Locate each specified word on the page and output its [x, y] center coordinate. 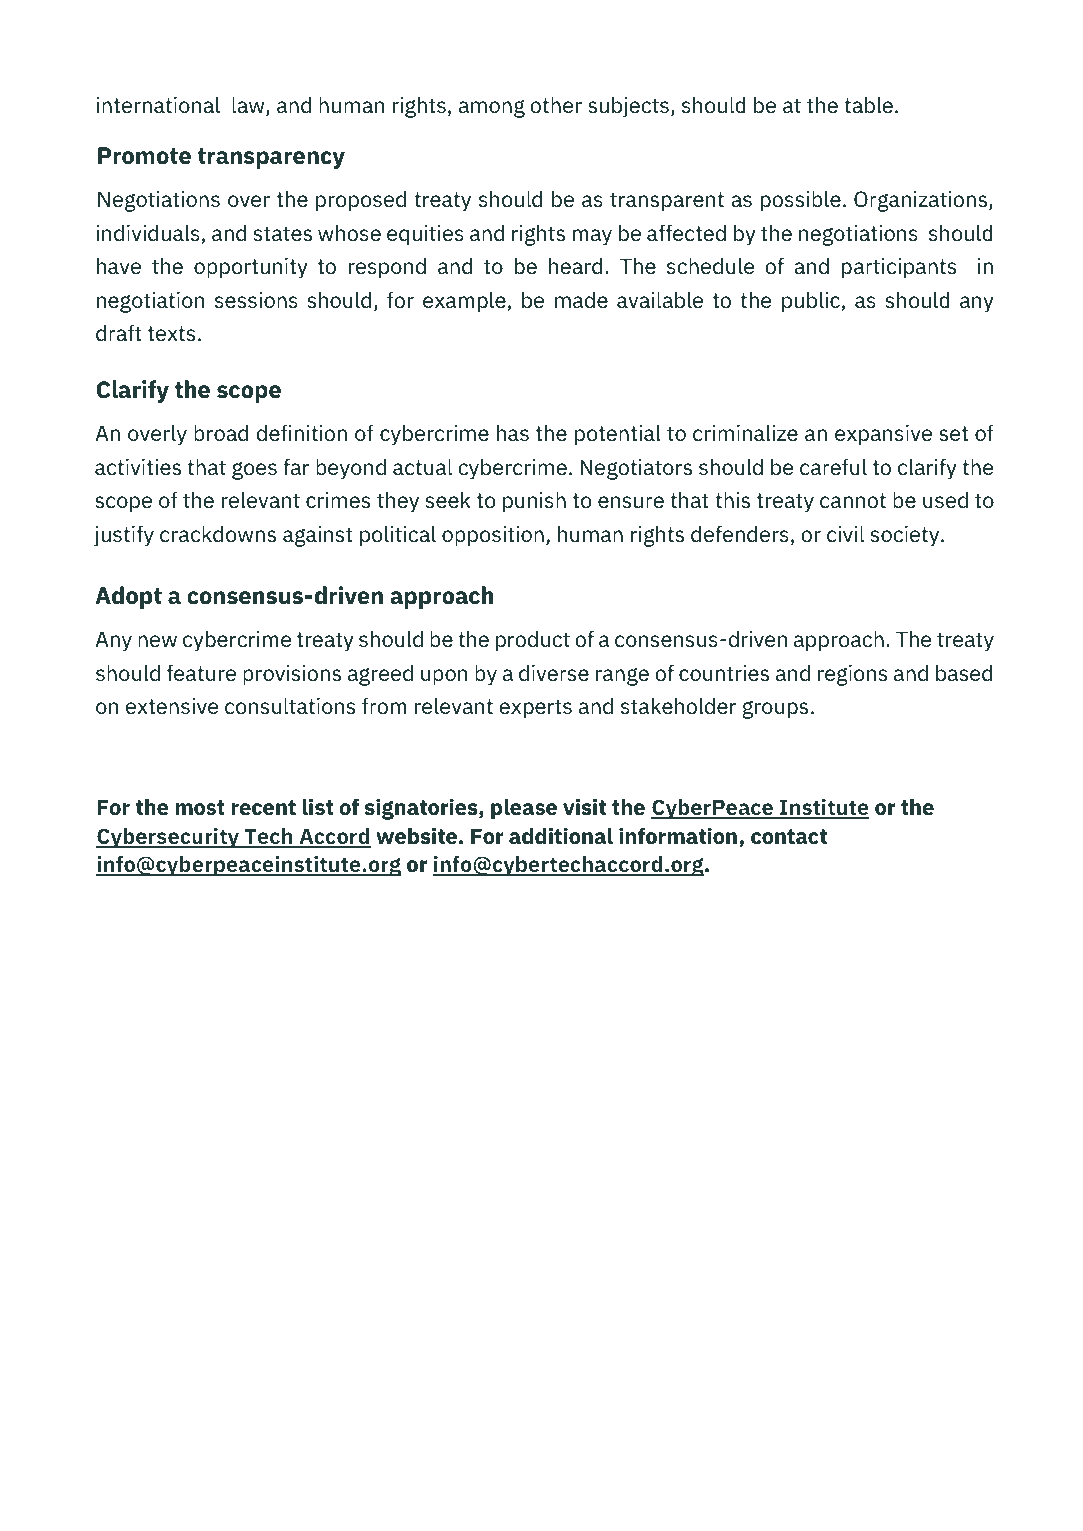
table [868, 105]
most [200, 808]
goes [254, 471]
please [524, 809]
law [249, 106]
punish [534, 502]
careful [833, 467]
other [556, 105]
